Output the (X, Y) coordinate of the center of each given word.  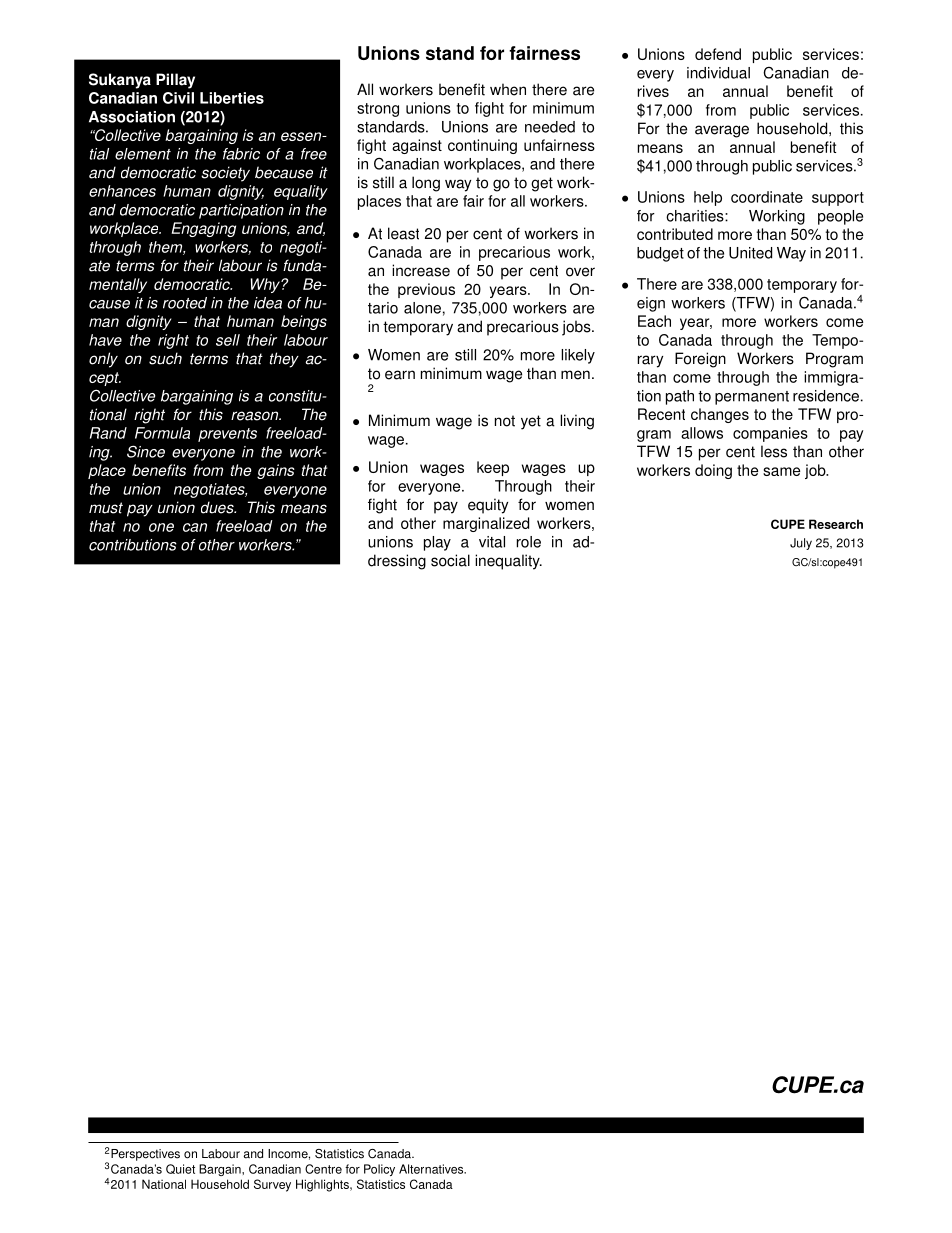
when (508, 89)
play (437, 543)
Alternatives (432, 1169)
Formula (162, 433)
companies (770, 434)
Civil (178, 98)
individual (718, 73)
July (801, 544)
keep (493, 468)
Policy (379, 1170)
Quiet (180, 1169)
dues (218, 507)
